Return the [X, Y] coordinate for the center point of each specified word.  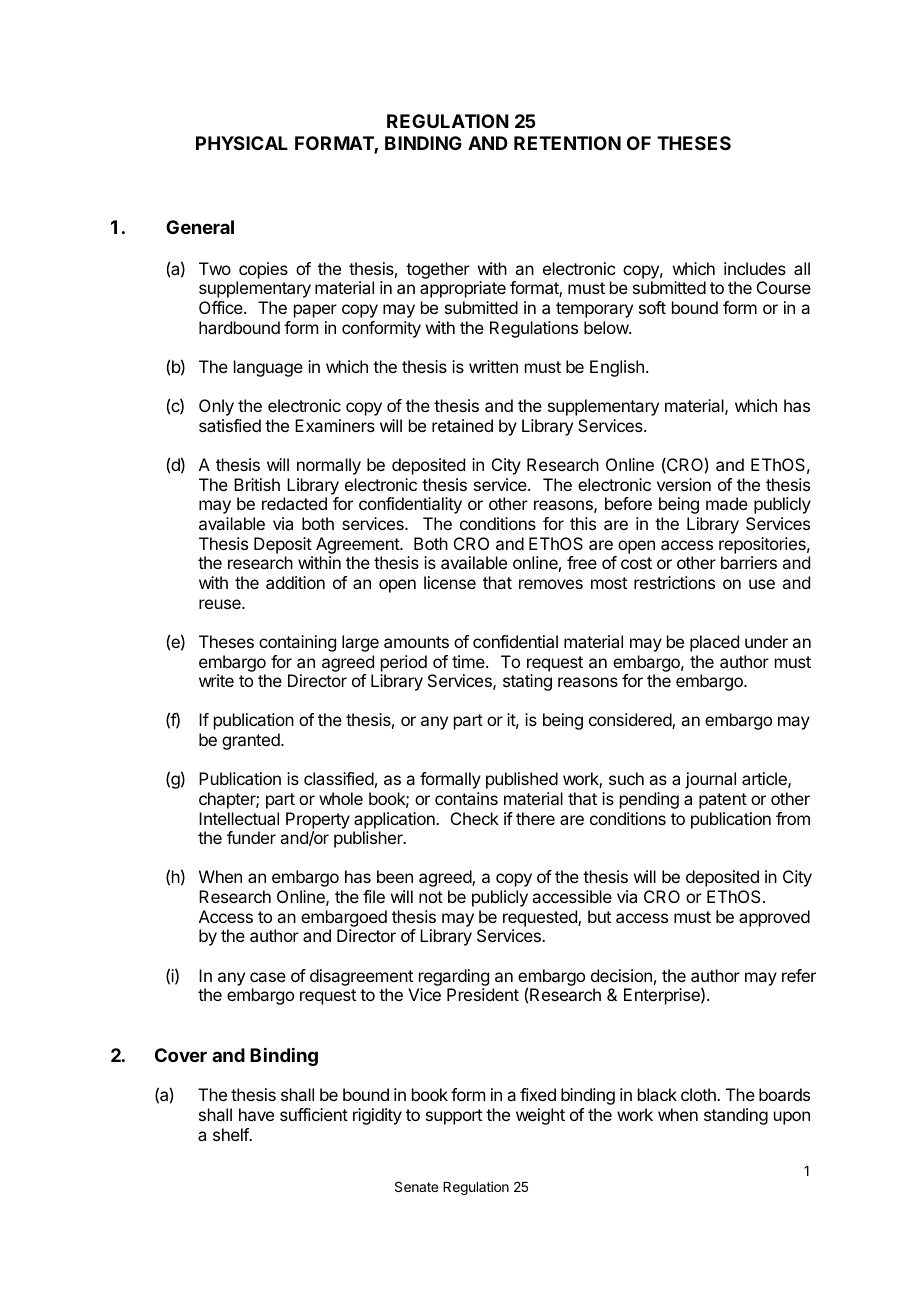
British [257, 484]
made [727, 503]
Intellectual [239, 818]
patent [723, 801]
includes [755, 268]
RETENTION [567, 143]
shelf [231, 1134]
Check [475, 818]
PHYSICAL [242, 143]
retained [462, 425]
